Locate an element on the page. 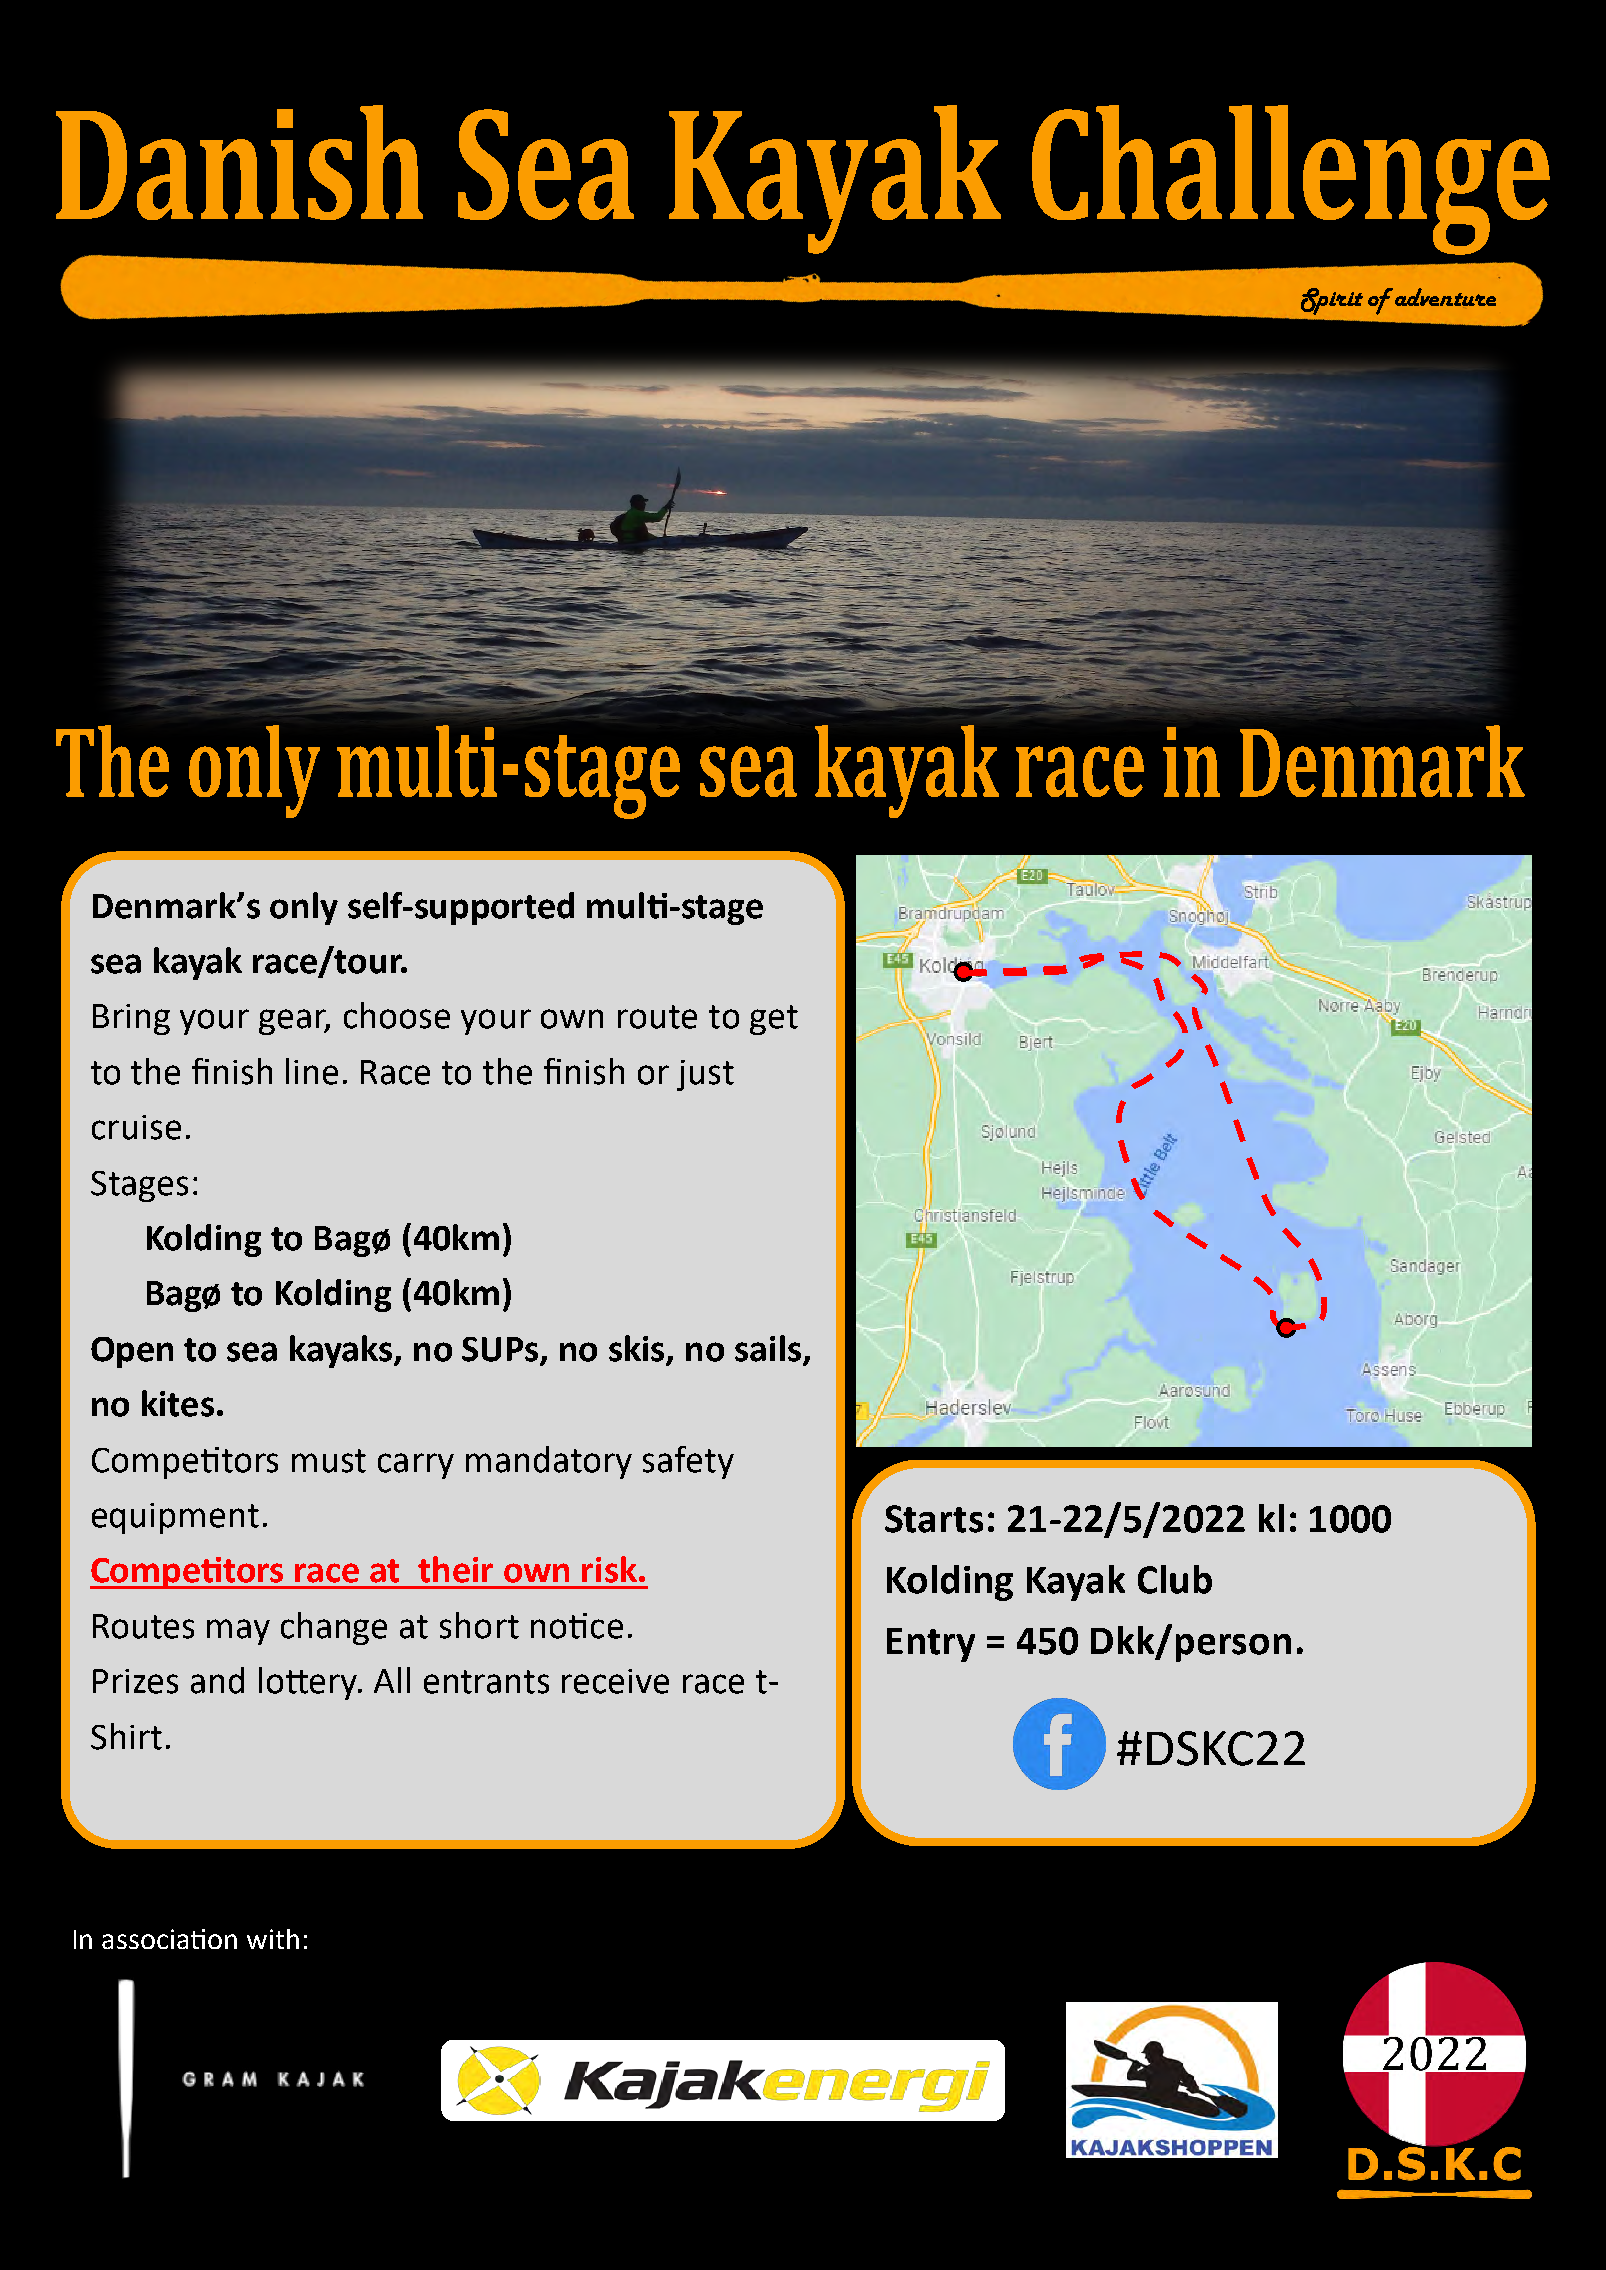 This page has height=2270, width=1606. Club is located at coordinates (1175, 1579).
